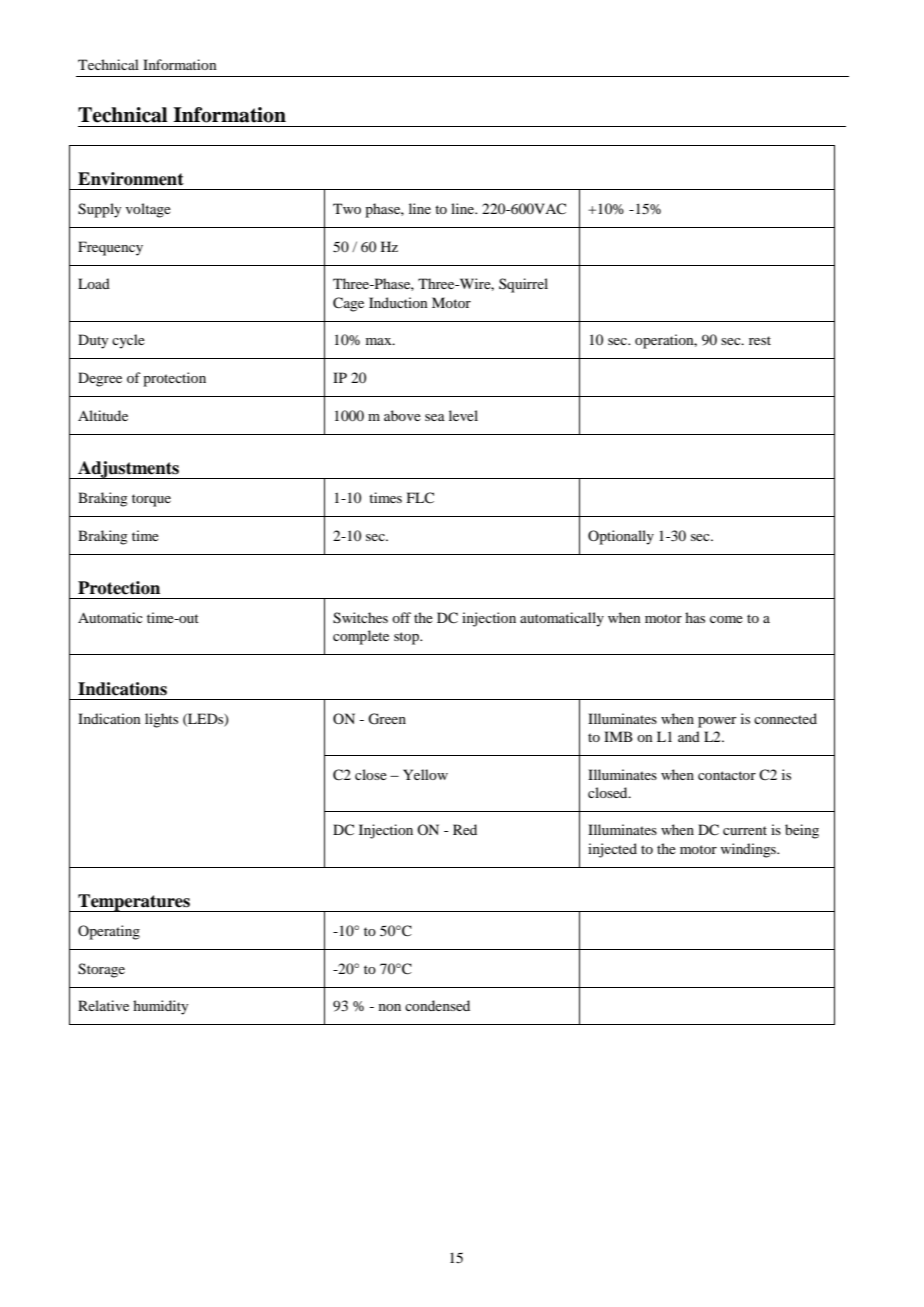 This screenshot has height=1307, width=924. I want to click on contactor, so click(727, 775).
